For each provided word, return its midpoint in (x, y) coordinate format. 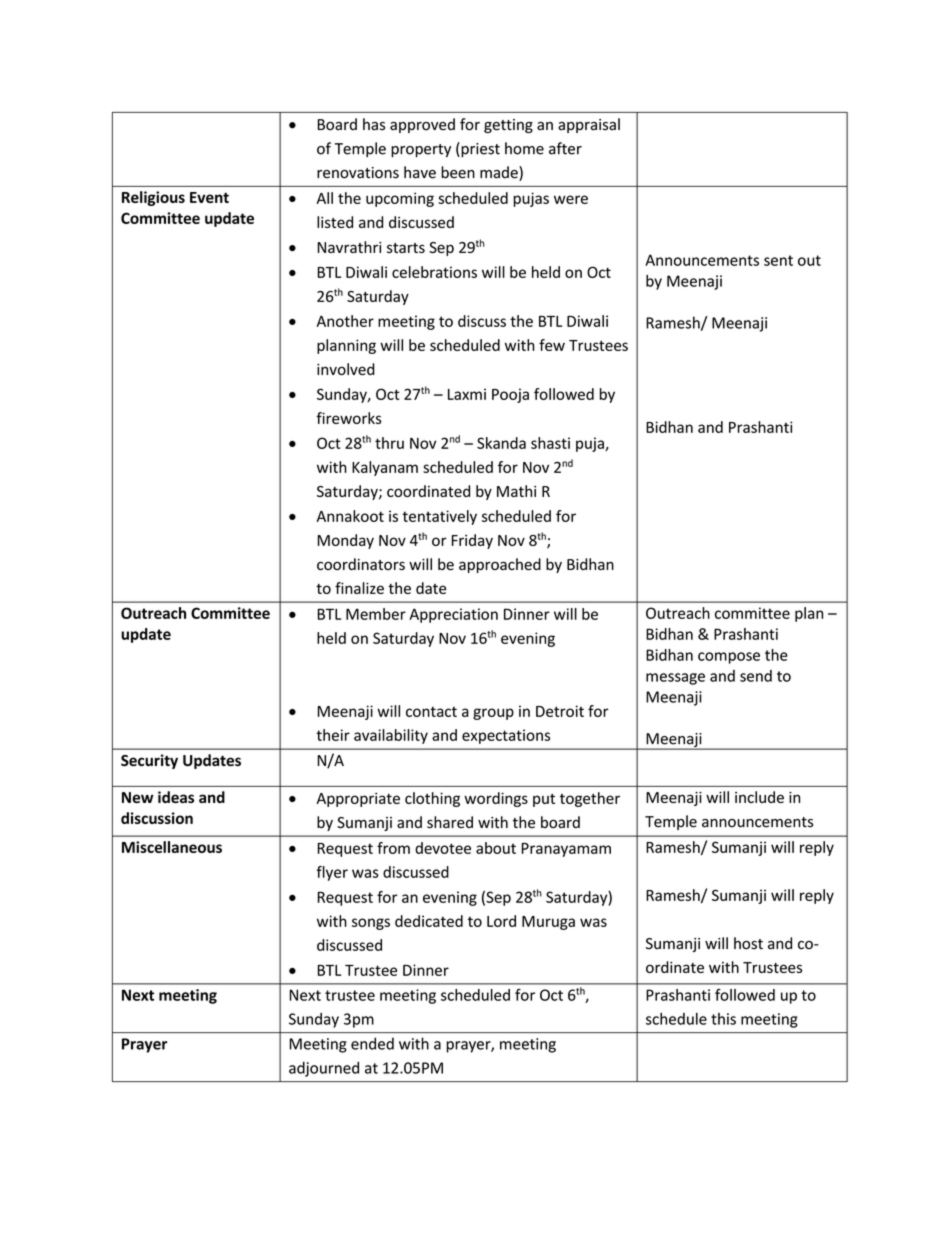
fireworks (349, 418)
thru (389, 443)
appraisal (589, 125)
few (552, 345)
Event (209, 197)
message (675, 679)
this (723, 1019)
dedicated (429, 921)
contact (431, 711)
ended (372, 1043)
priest (479, 149)
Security (149, 761)
